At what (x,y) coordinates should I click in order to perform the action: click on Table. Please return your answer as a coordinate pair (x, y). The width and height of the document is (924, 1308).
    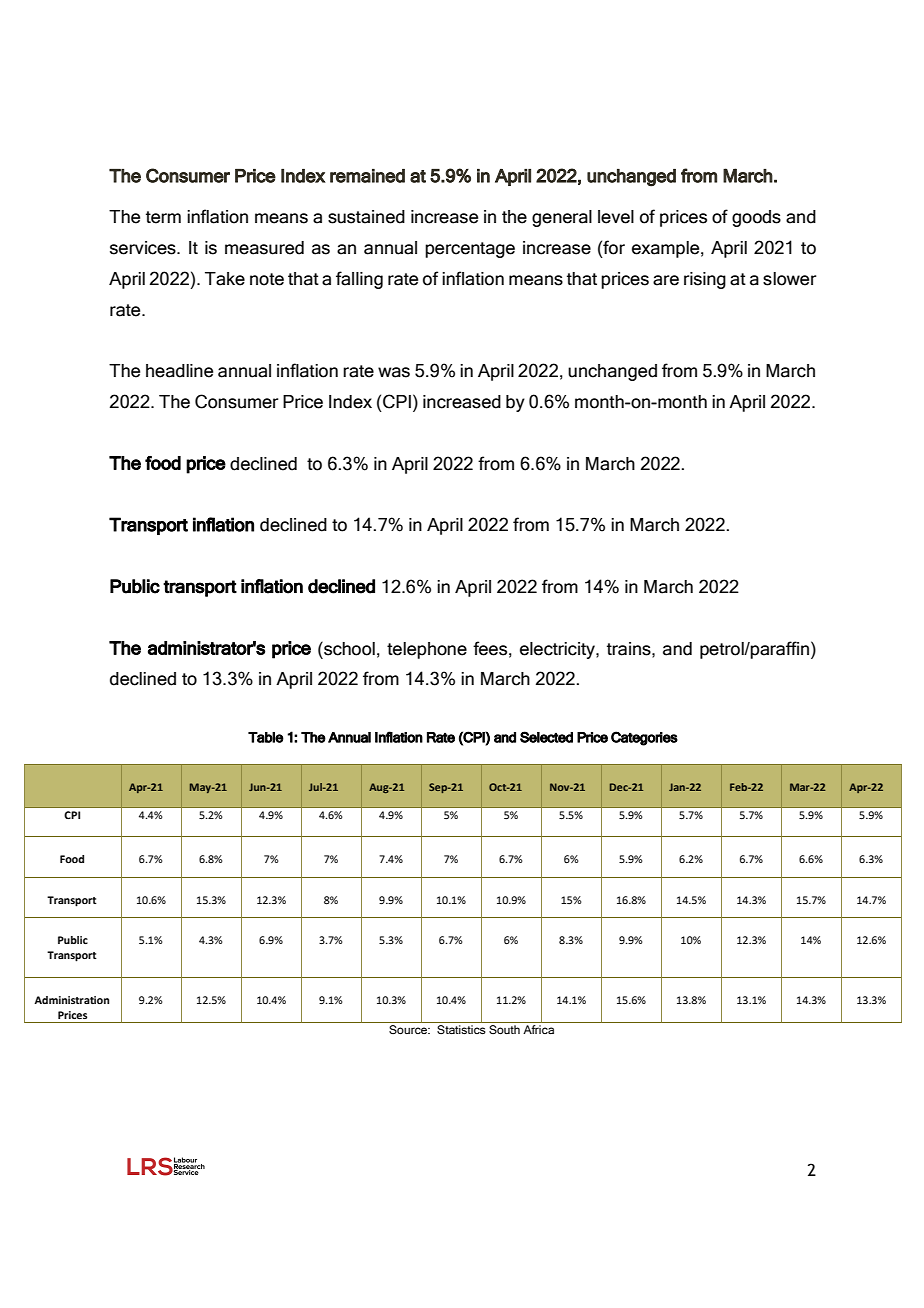
    Looking at the image, I should click on (266, 737).
